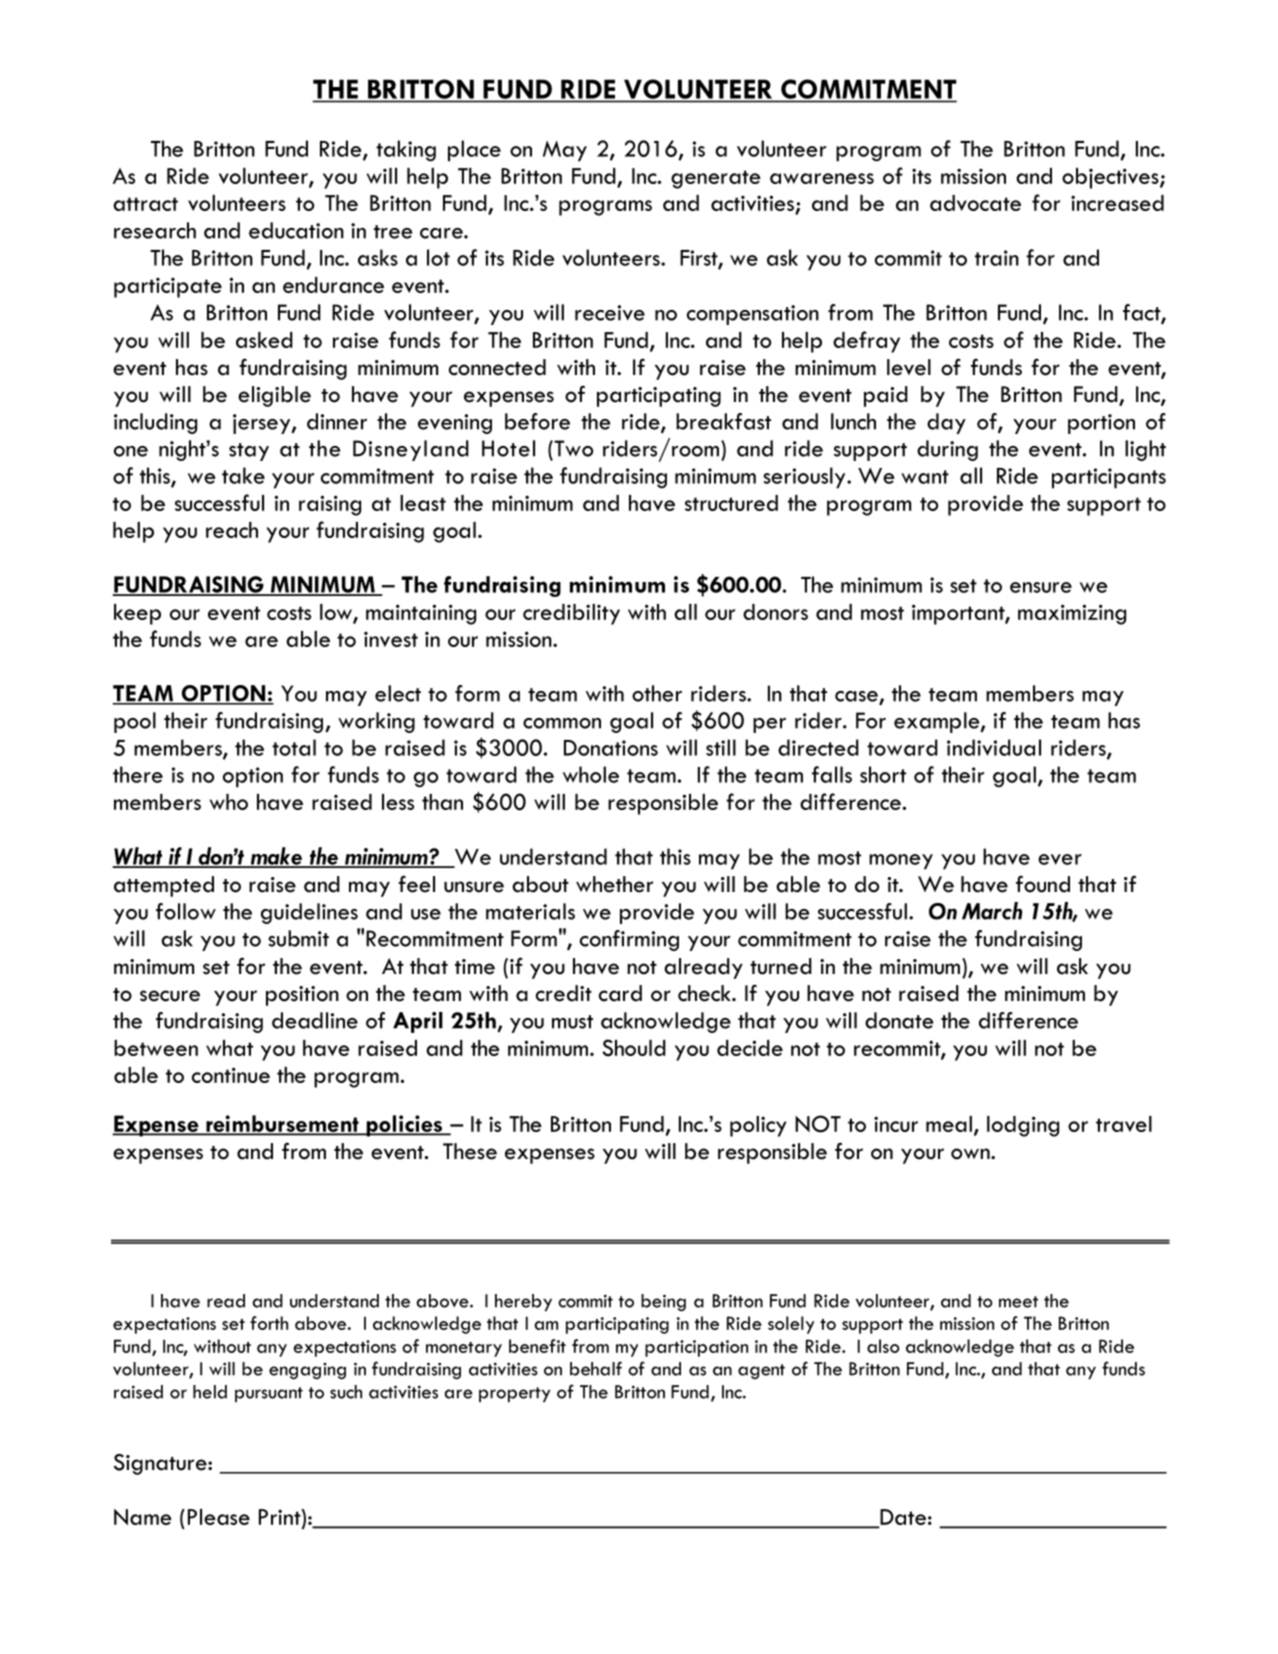  Describe the element at coordinates (596, 1368) in the page. I see `behalf` at that location.
